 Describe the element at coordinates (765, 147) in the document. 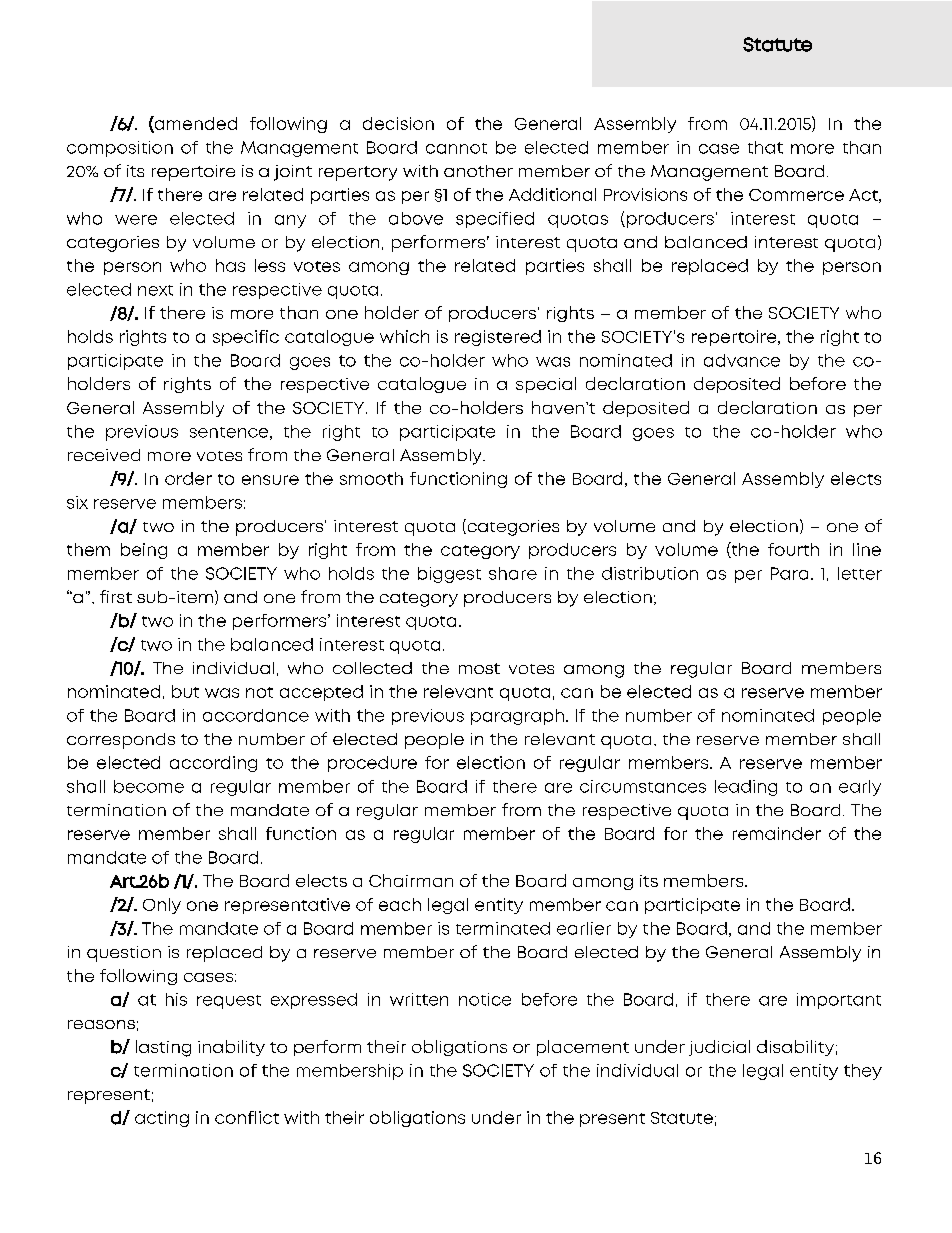

I see `that` at that location.
